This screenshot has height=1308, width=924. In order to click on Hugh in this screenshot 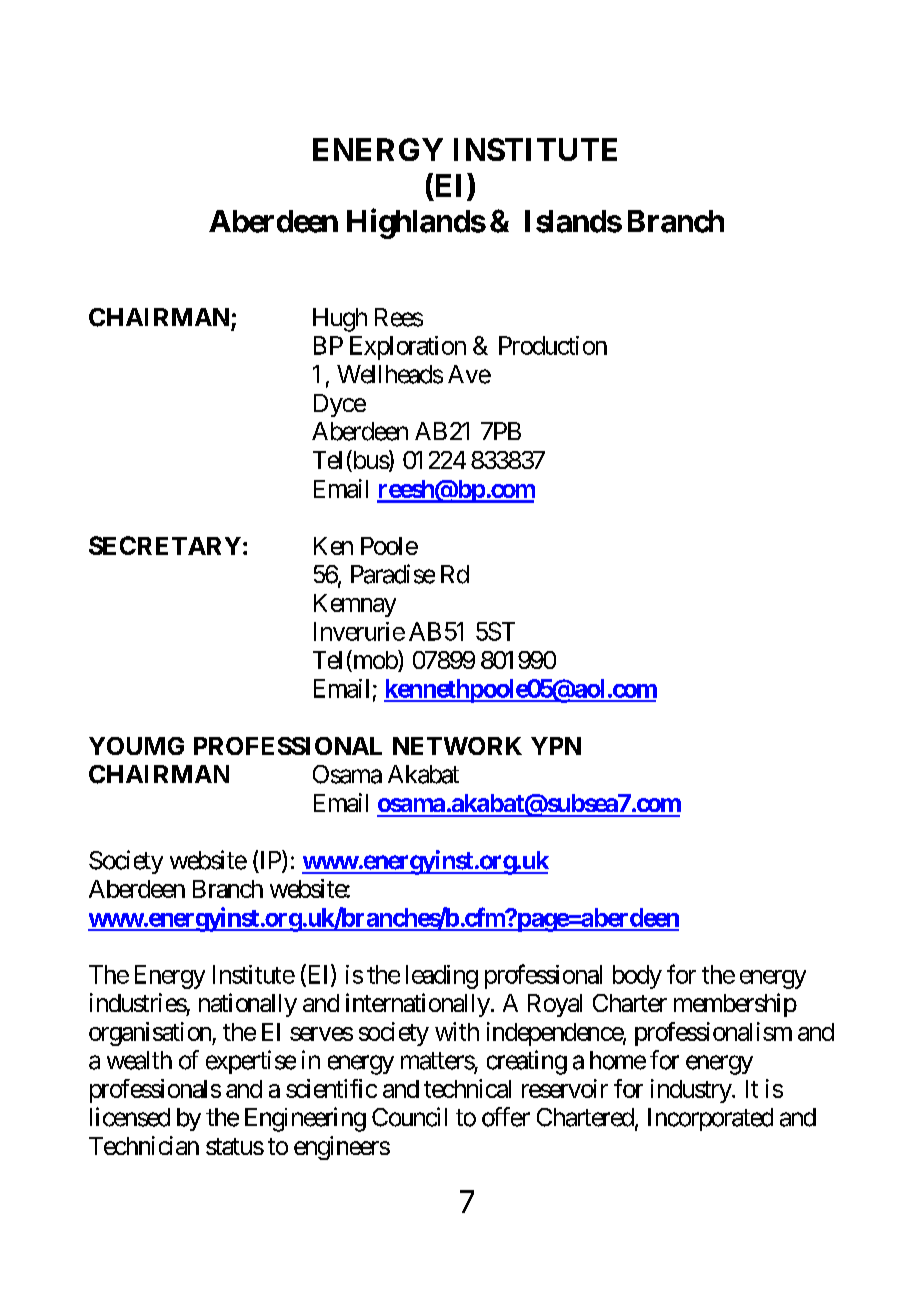, I will do `click(340, 320)`.
